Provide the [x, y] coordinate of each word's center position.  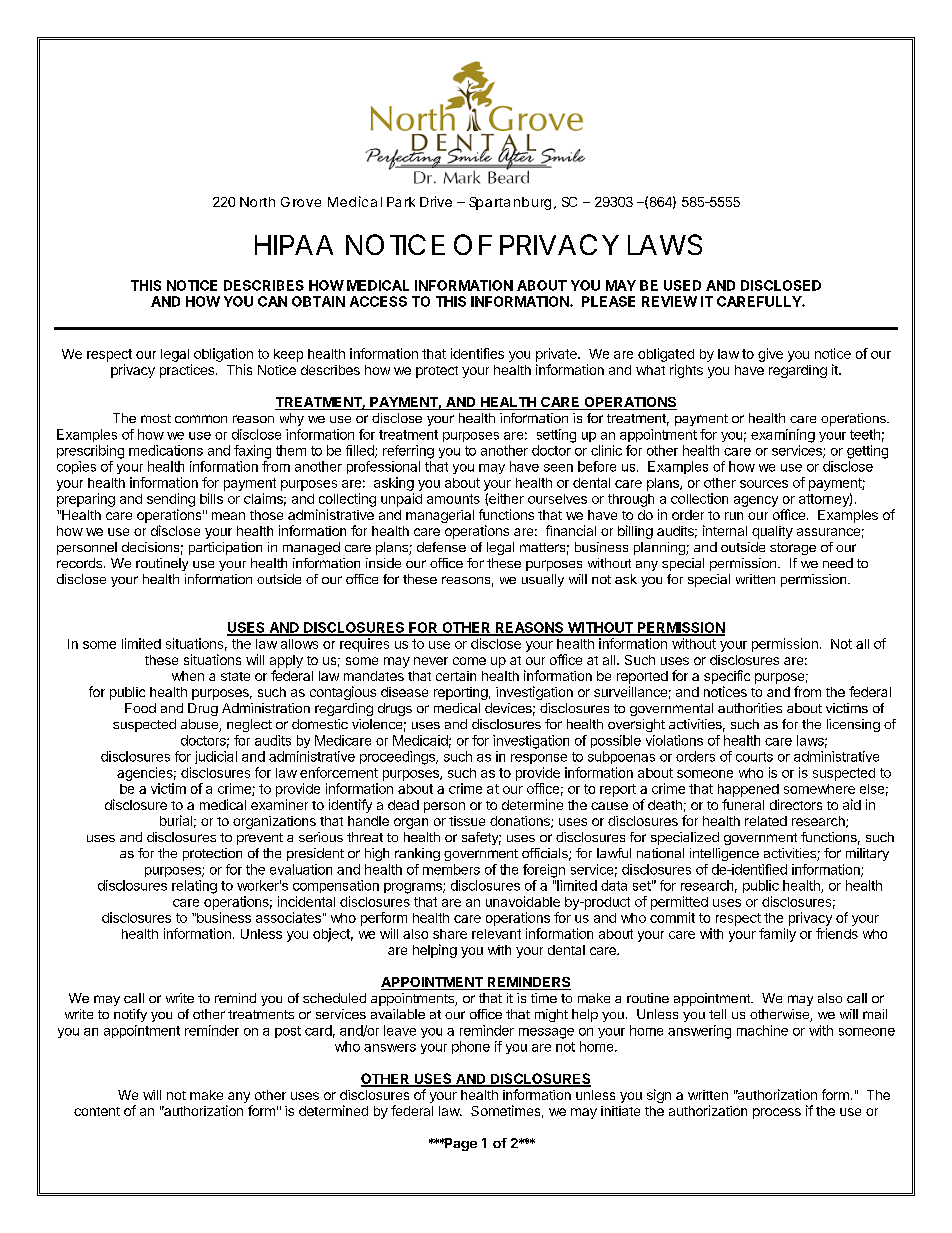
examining [783, 436]
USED [682, 285]
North [257, 202]
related [766, 821]
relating [194, 887]
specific [727, 677]
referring [408, 452]
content [97, 1111]
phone [471, 1047]
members [451, 869]
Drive [436, 201]
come [469, 661]
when [188, 676]
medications [166, 450]
